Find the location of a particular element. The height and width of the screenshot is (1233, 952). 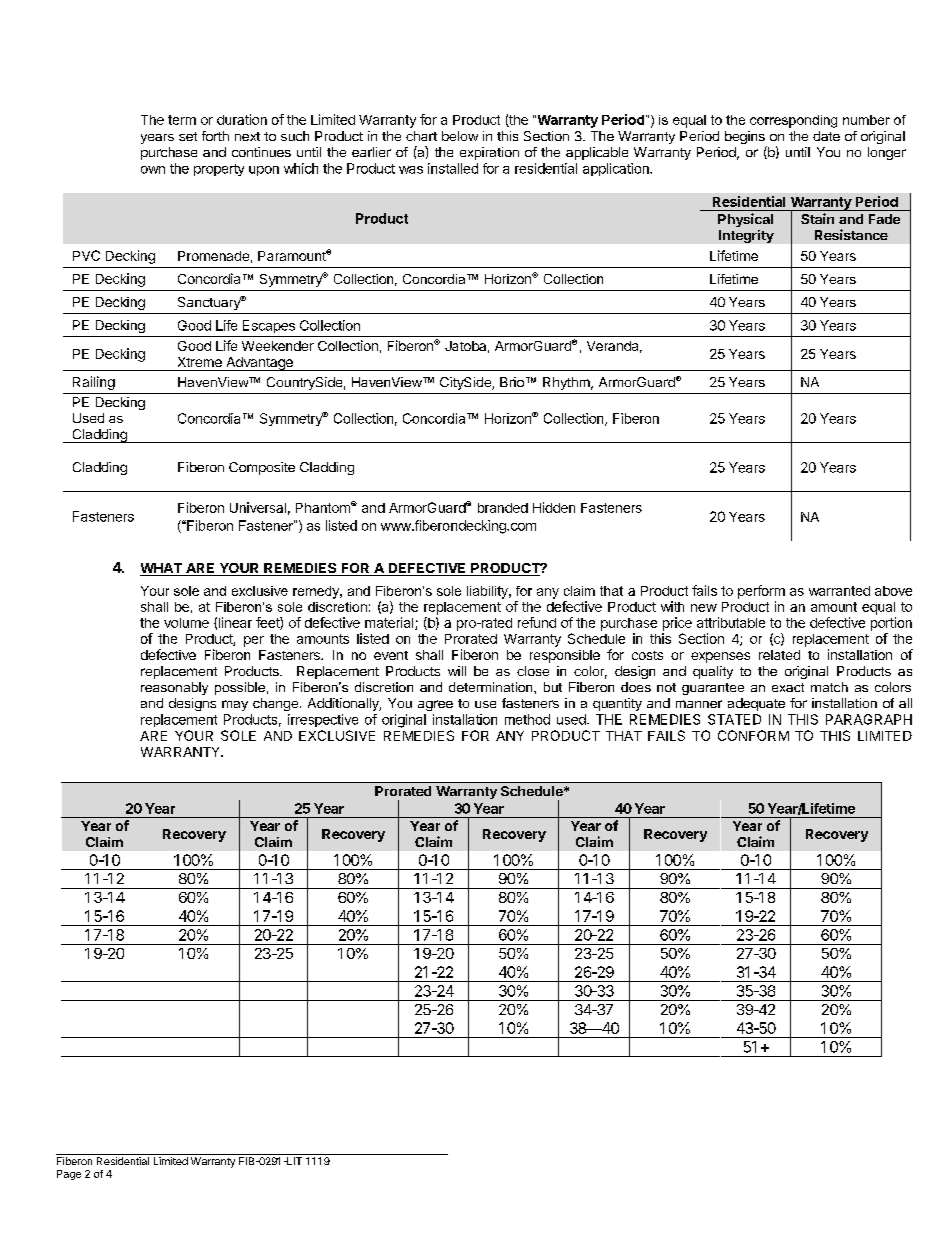

related is located at coordinates (779, 655).
